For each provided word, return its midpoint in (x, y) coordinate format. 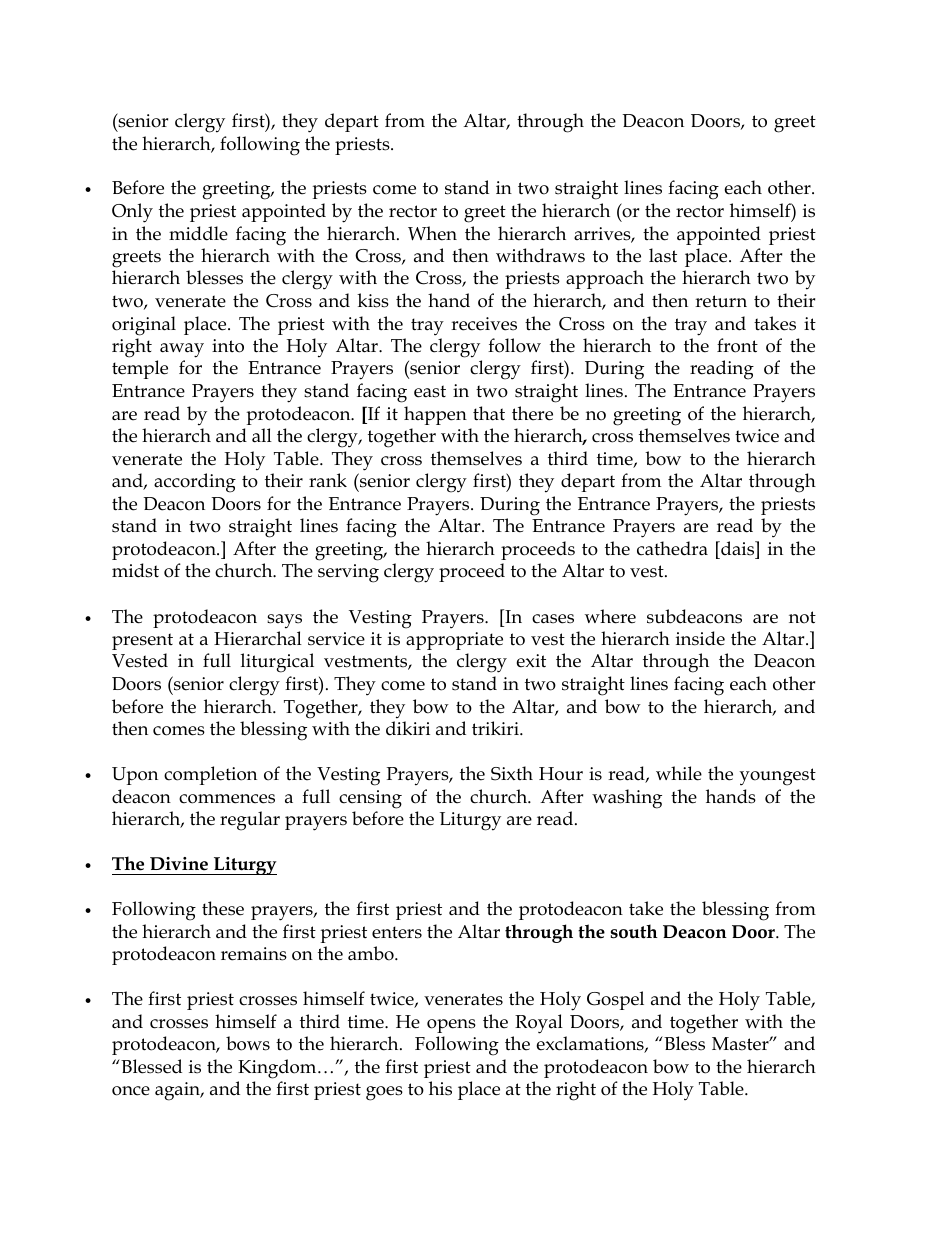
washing (627, 799)
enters (397, 932)
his (440, 1088)
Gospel (615, 1000)
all (262, 435)
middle (198, 233)
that (489, 413)
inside (700, 638)
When (432, 233)
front (737, 345)
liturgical (277, 663)
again (179, 1091)
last (663, 255)
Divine (179, 864)
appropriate (454, 641)
